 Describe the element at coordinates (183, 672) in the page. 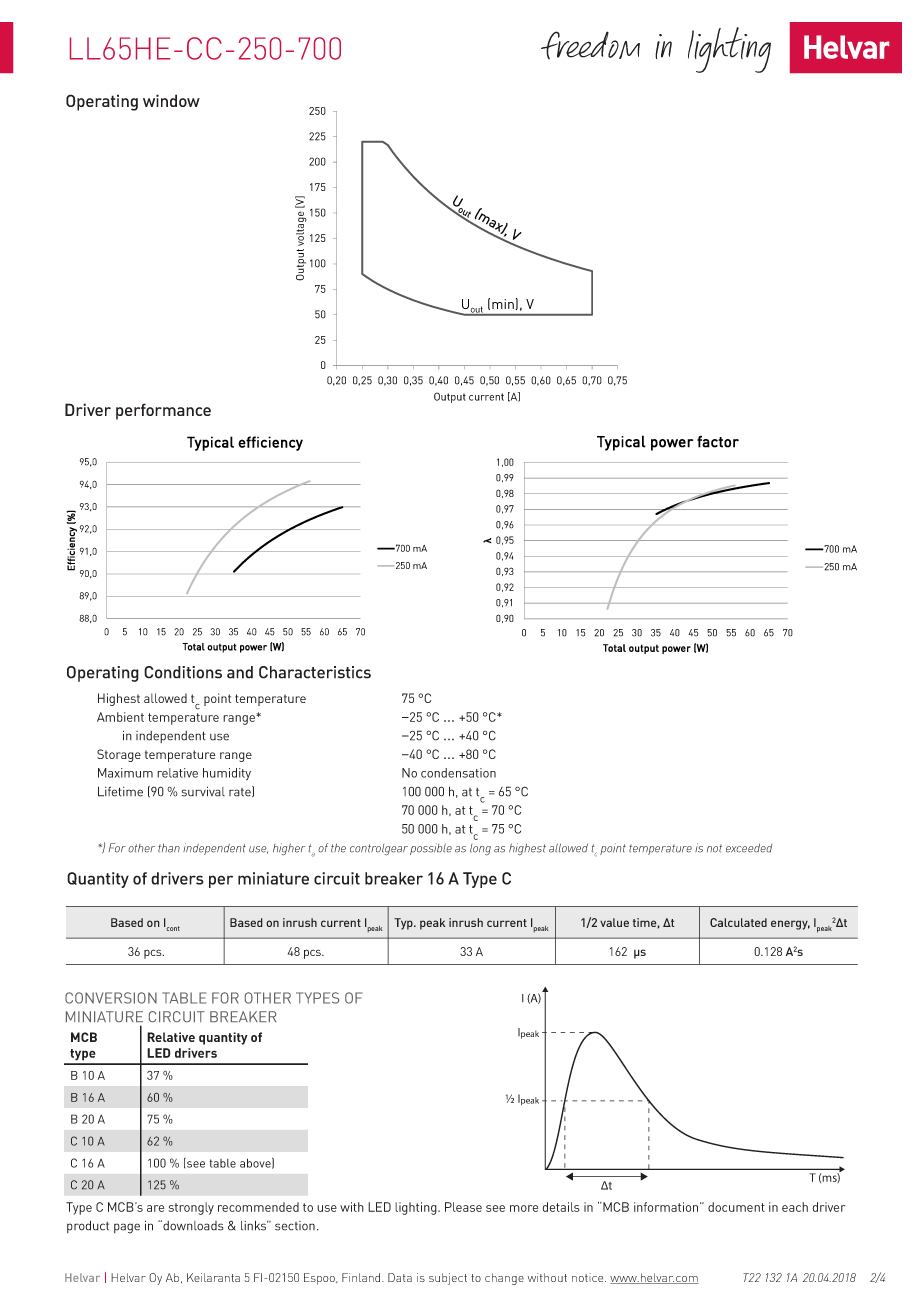

I see `Conditions` at that location.
